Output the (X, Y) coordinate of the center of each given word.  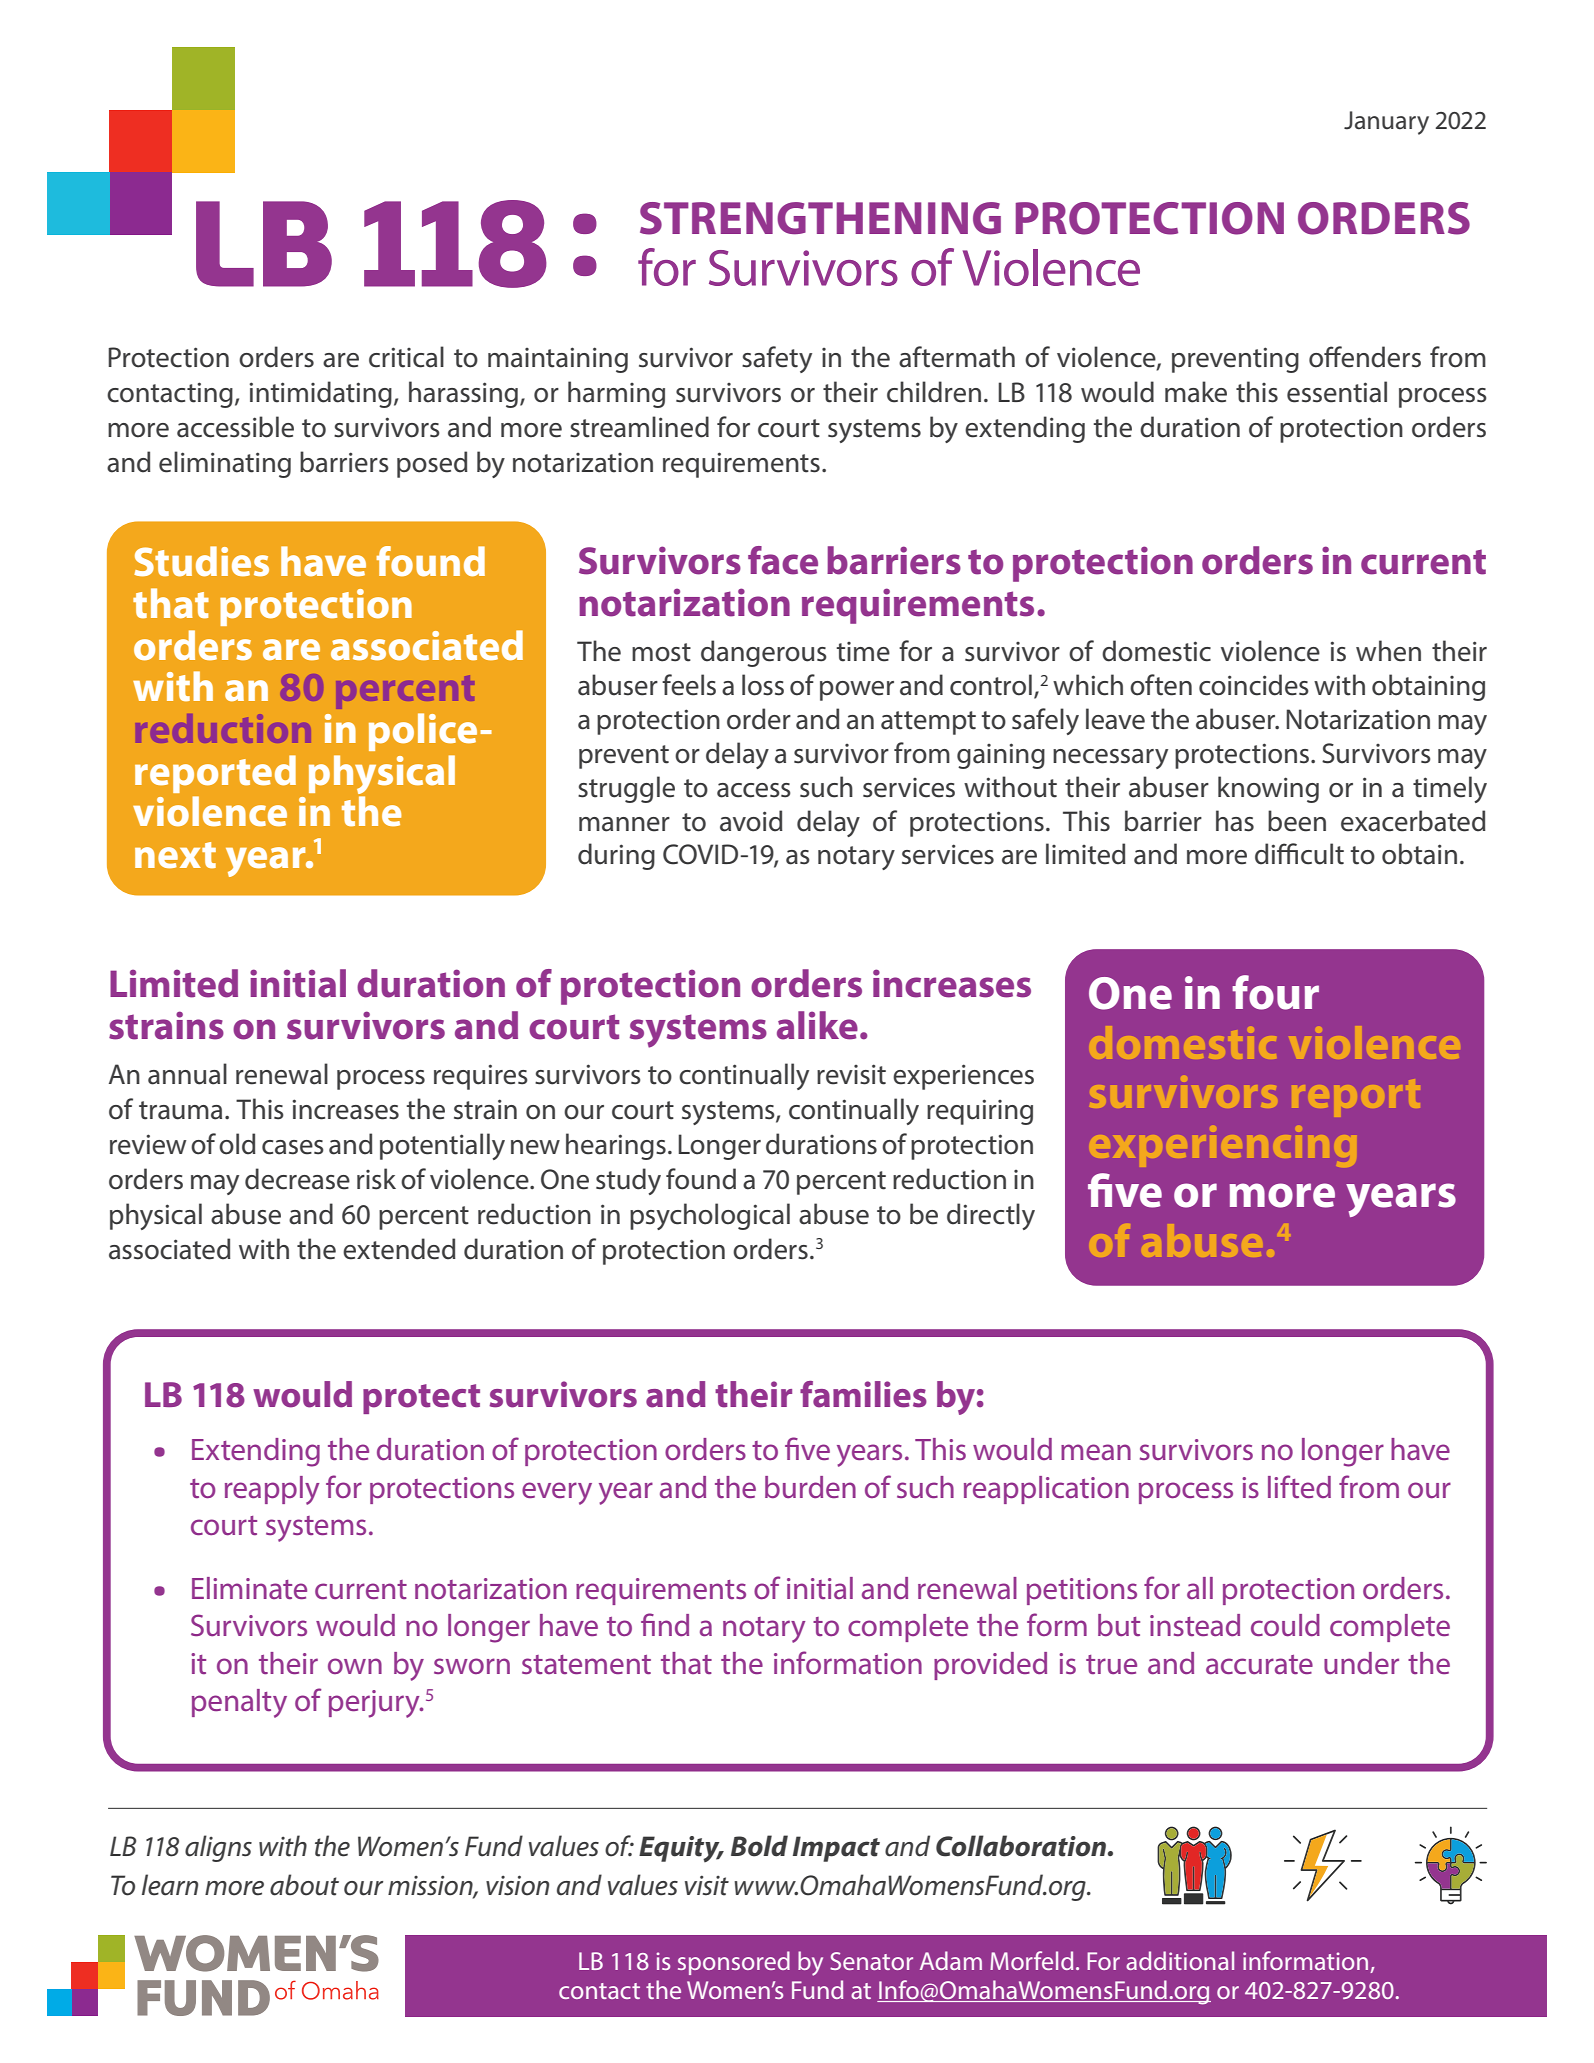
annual (187, 1074)
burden (810, 1487)
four (1275, 992)
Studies (201, 561)
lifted (1299, 1486)
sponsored (734, 1963)
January (1386, 123)
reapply (272, 1490)
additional (1180, 1960)
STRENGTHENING (820, 218)
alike (817, 1025)
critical (406, 357)
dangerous (764, 653)
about (304, 1885)
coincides (1254, 685)
